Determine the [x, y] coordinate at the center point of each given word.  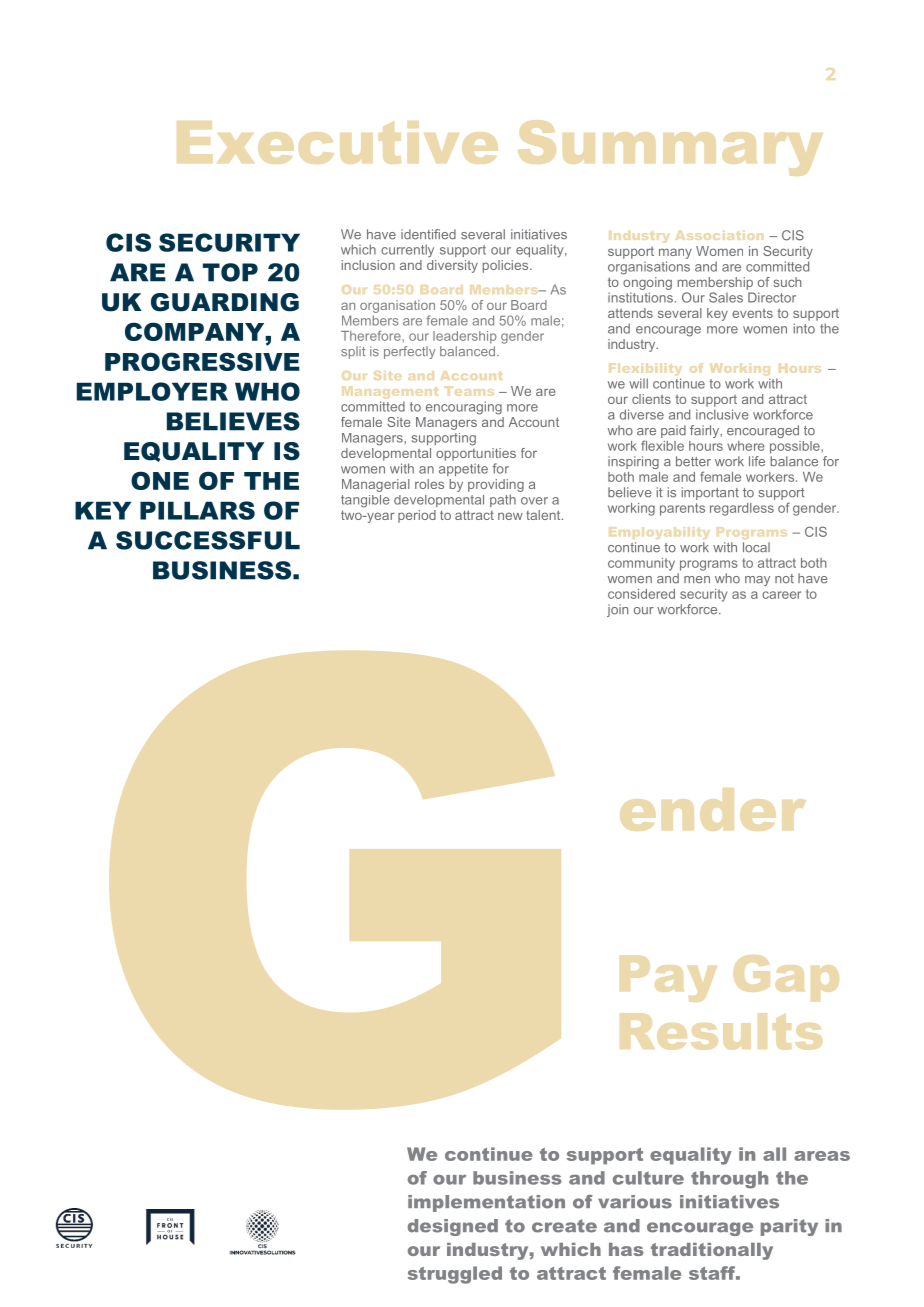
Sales [726, 297]
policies [507, 266]
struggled [455, 1275]
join [617, 610]
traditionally [712, 1251]
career [781, 595]
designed [453, 1227]
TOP [230, 272]
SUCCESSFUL [208, 540]
